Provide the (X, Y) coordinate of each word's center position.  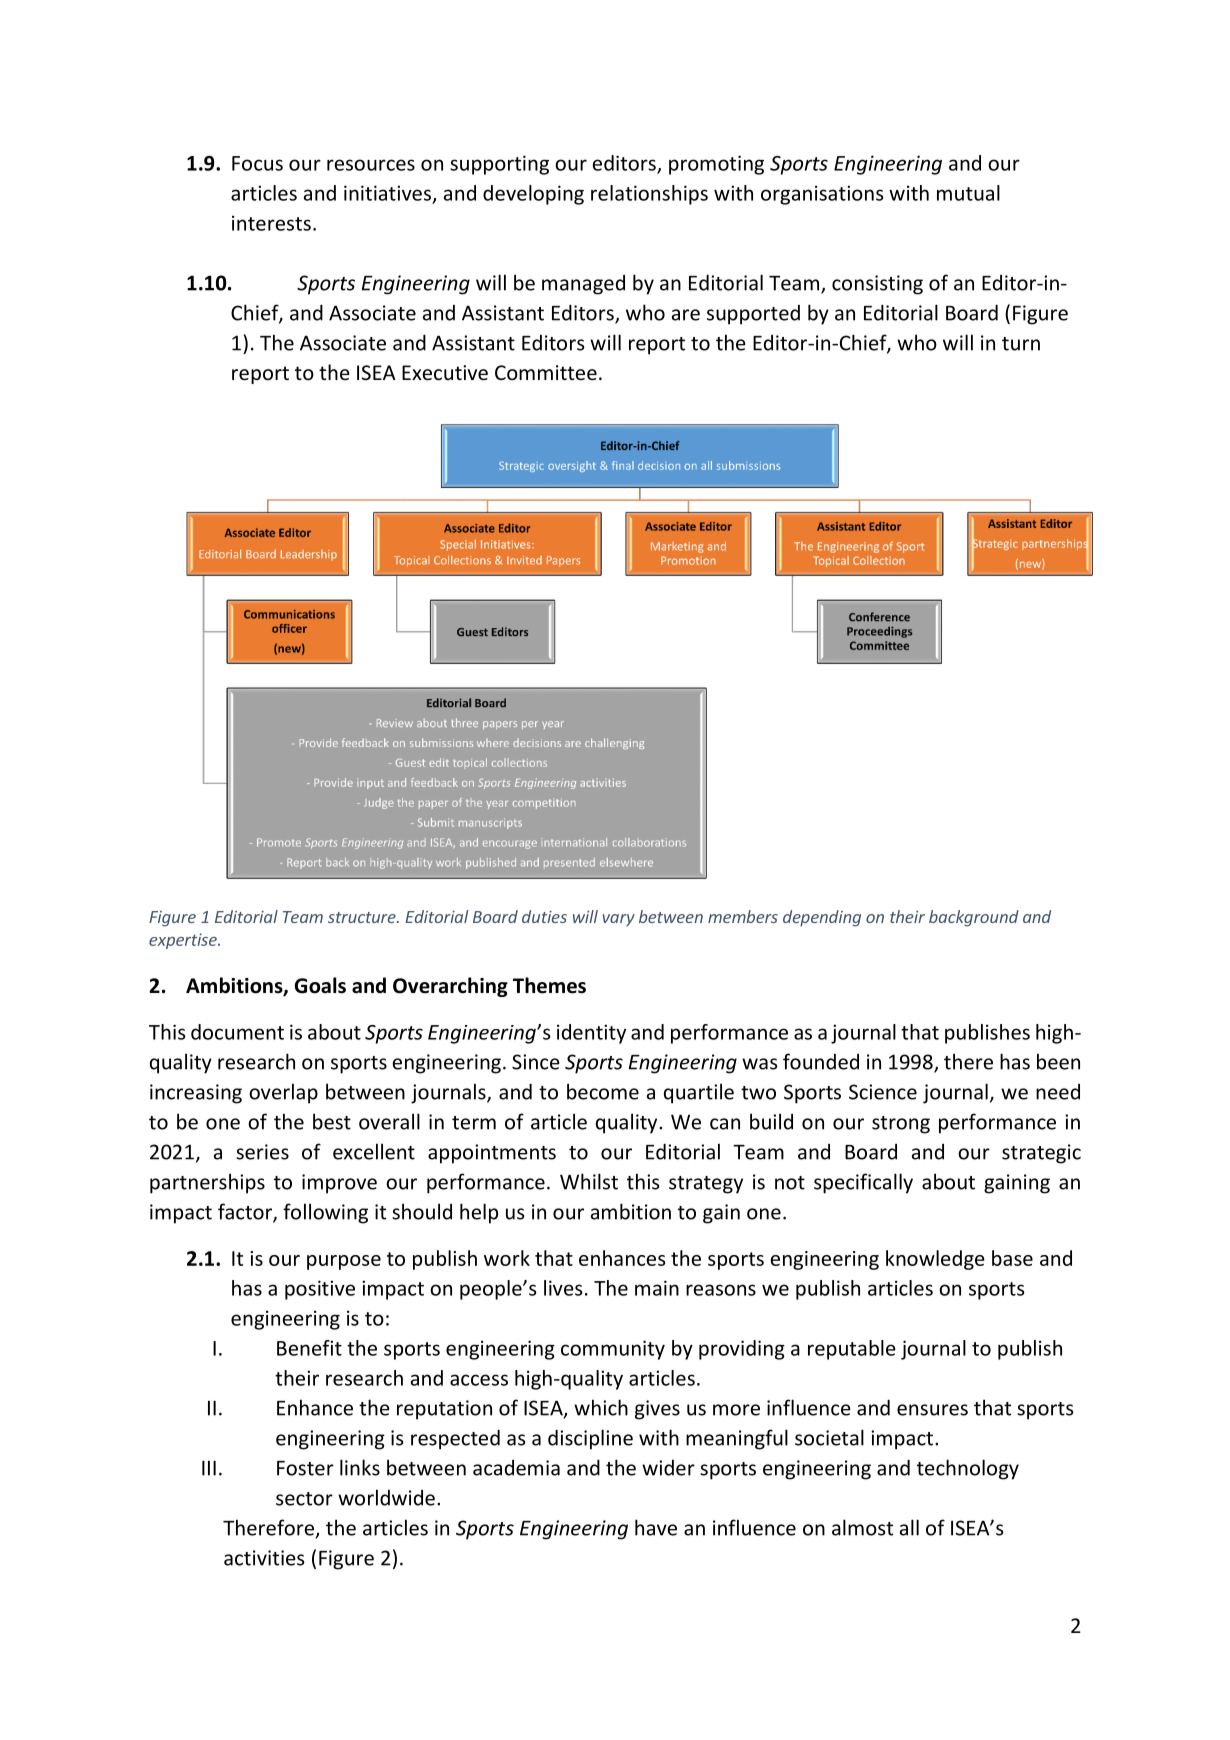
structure (363, 917)
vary (619, 920)
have (656, 1527)
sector (304, 1499)
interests (271, 223)
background (974, 918)
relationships (649, 195)
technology (968, 1469)
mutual (968, 193)
